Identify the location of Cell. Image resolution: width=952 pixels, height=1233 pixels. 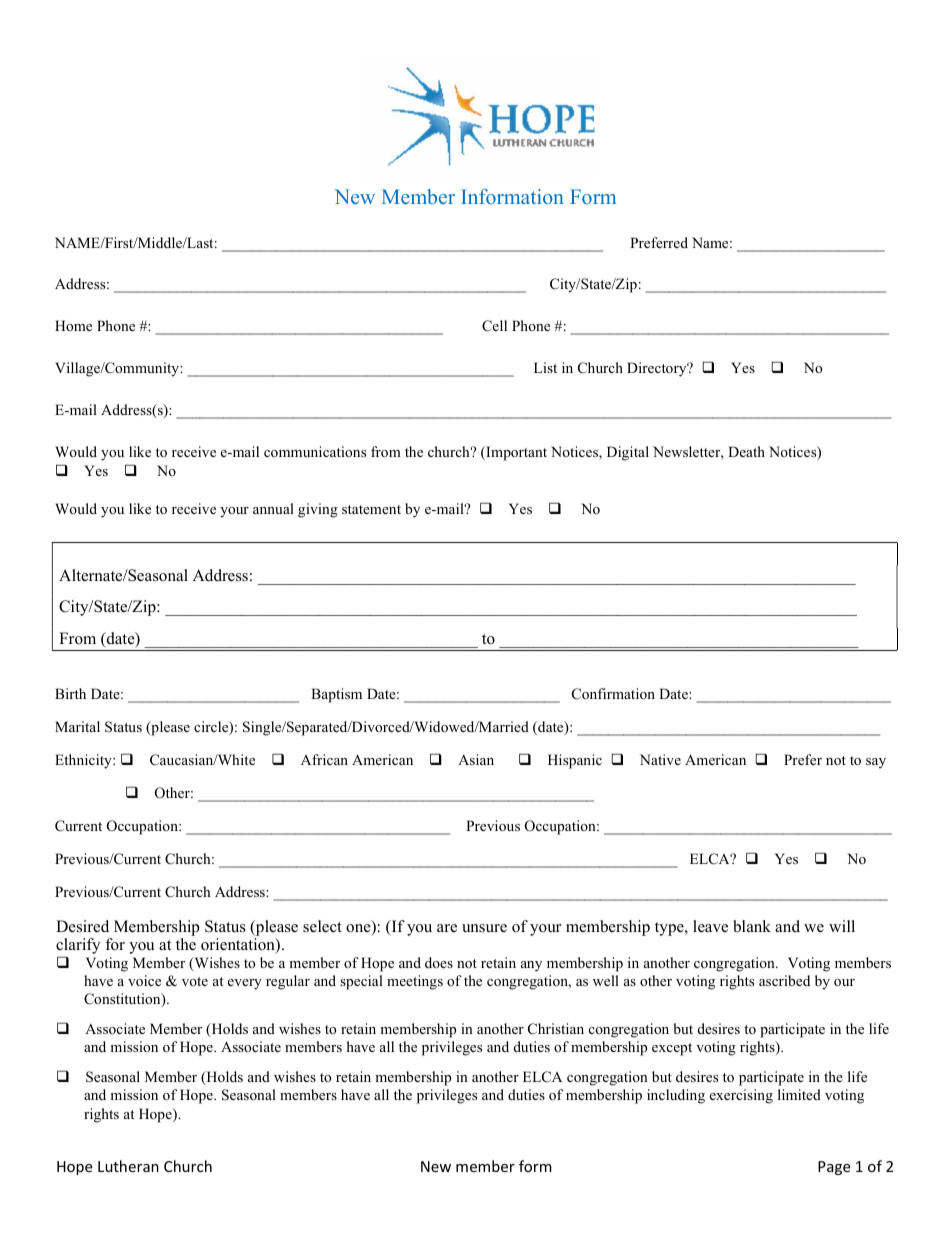
(494, 326).
